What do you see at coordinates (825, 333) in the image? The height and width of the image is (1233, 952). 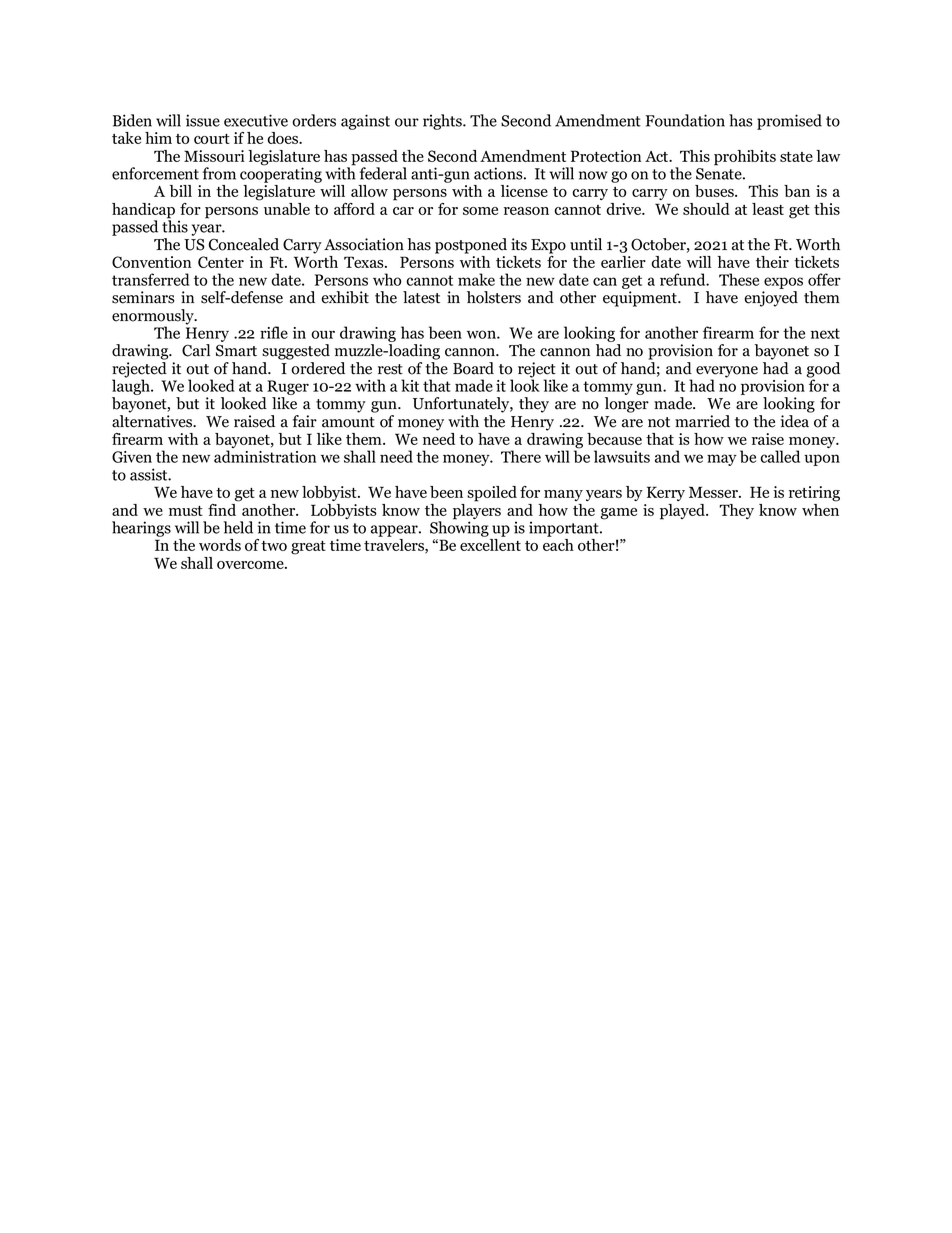 I see `next` at bounding box center [825, 333].
